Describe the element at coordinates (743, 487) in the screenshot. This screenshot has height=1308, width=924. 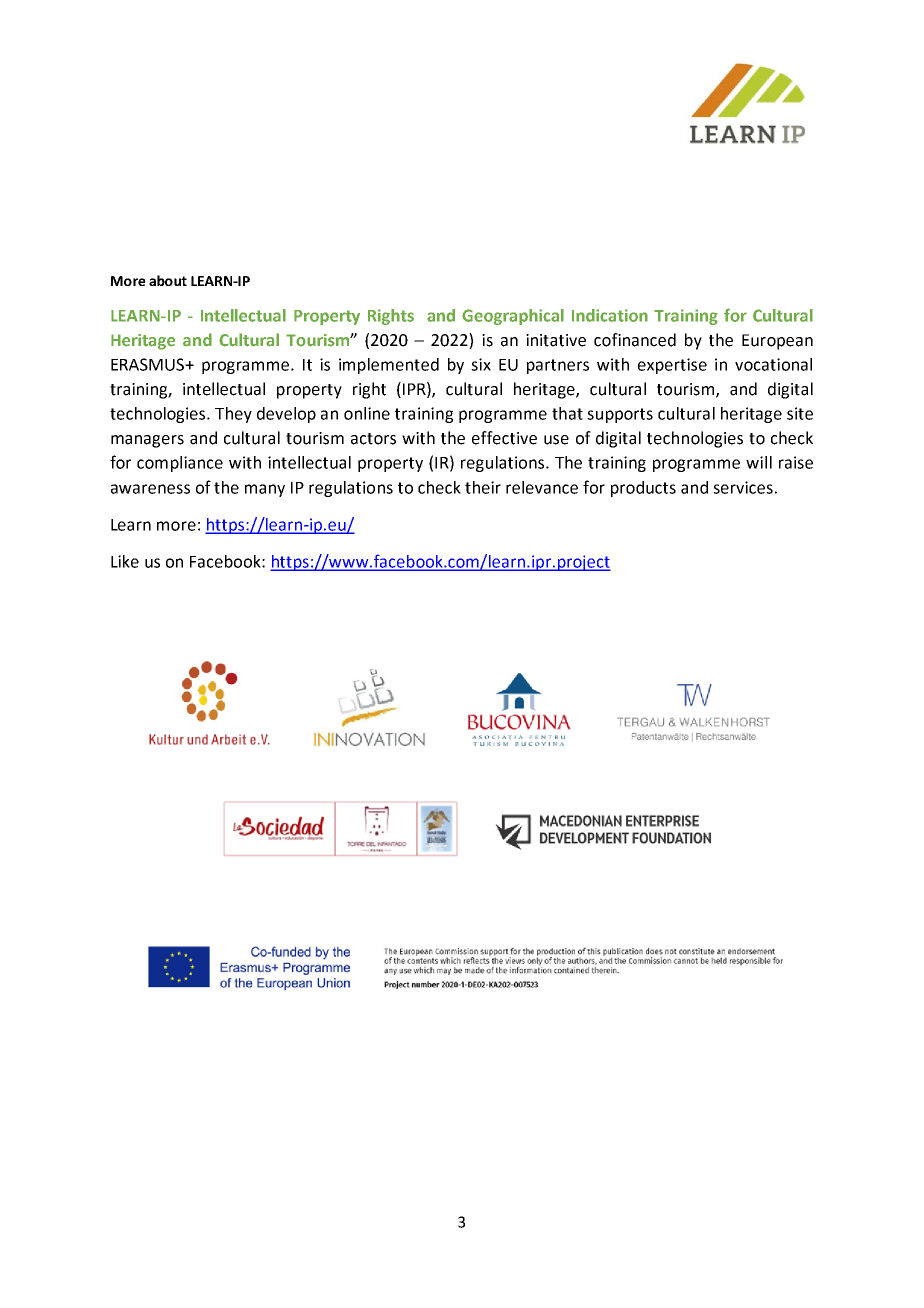
I see `services` at that location.
